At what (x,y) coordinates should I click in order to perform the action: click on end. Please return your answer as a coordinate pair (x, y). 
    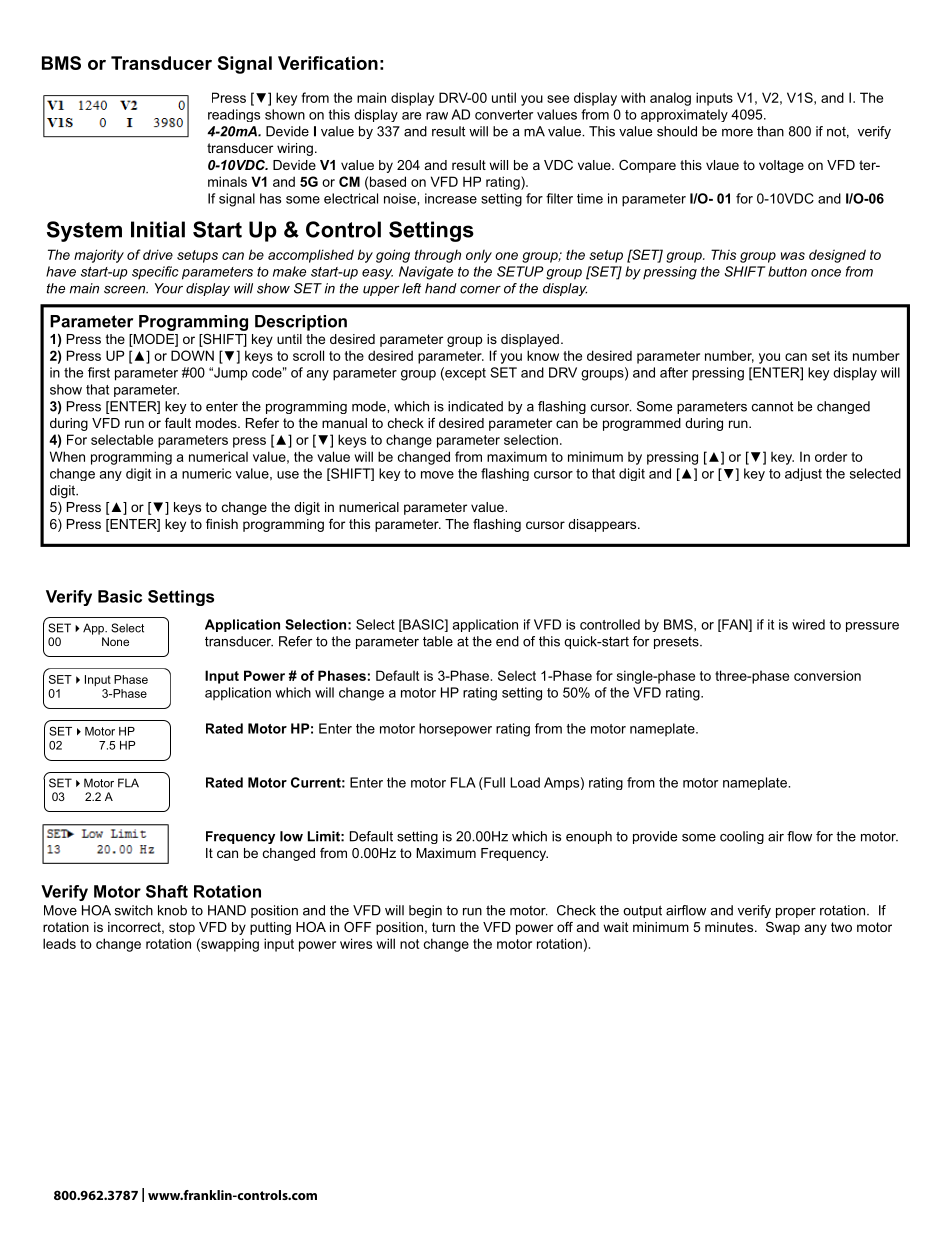
    Looking at the image, I should click on (507, 641).
